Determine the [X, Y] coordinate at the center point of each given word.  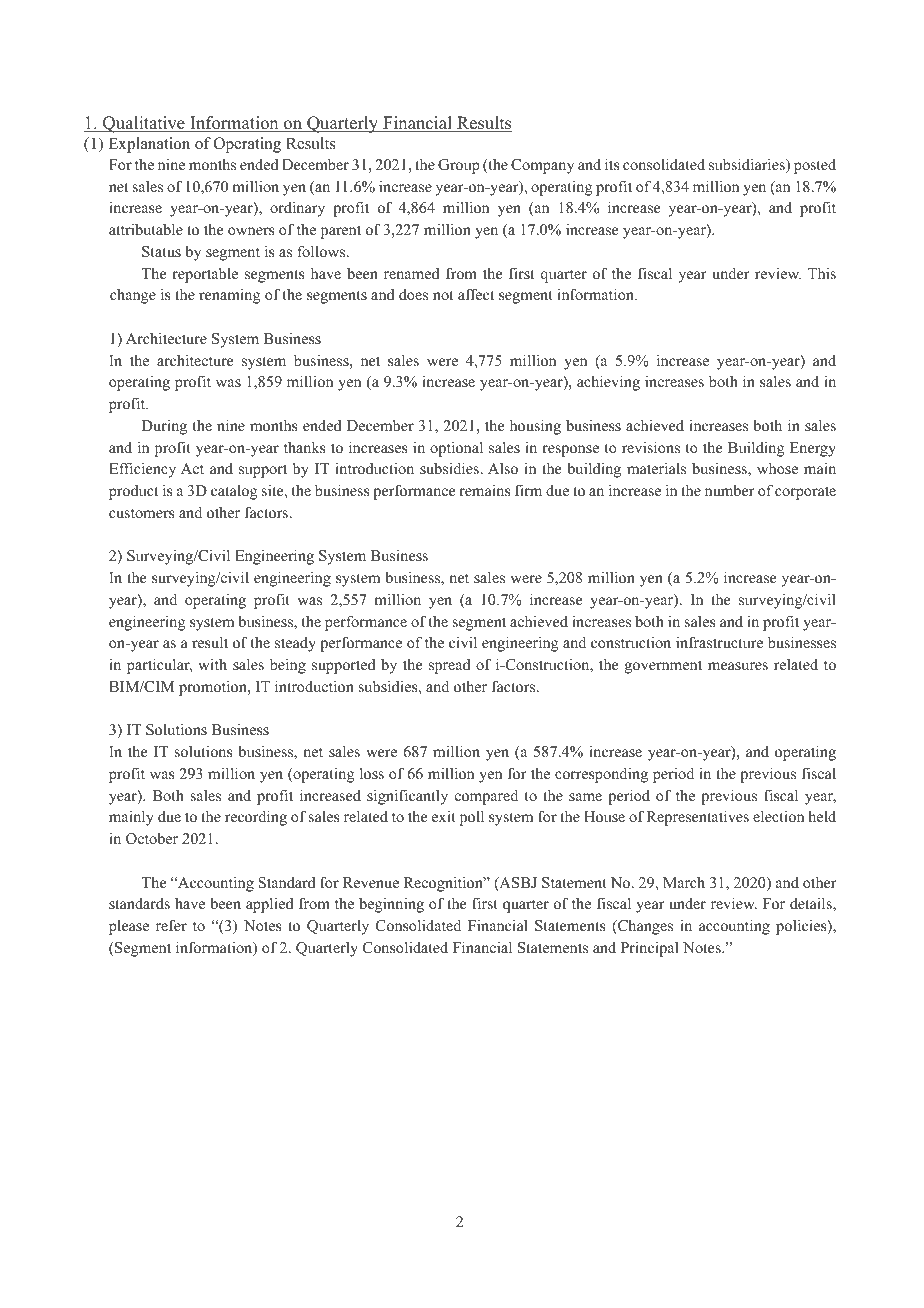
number [730, 490]
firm [528, 490]
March [684, 882]
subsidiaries [748, 165]
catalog [234, 492]
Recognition [444, 884]
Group [459, 166]
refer [171, 925]
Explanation [149, 145]
